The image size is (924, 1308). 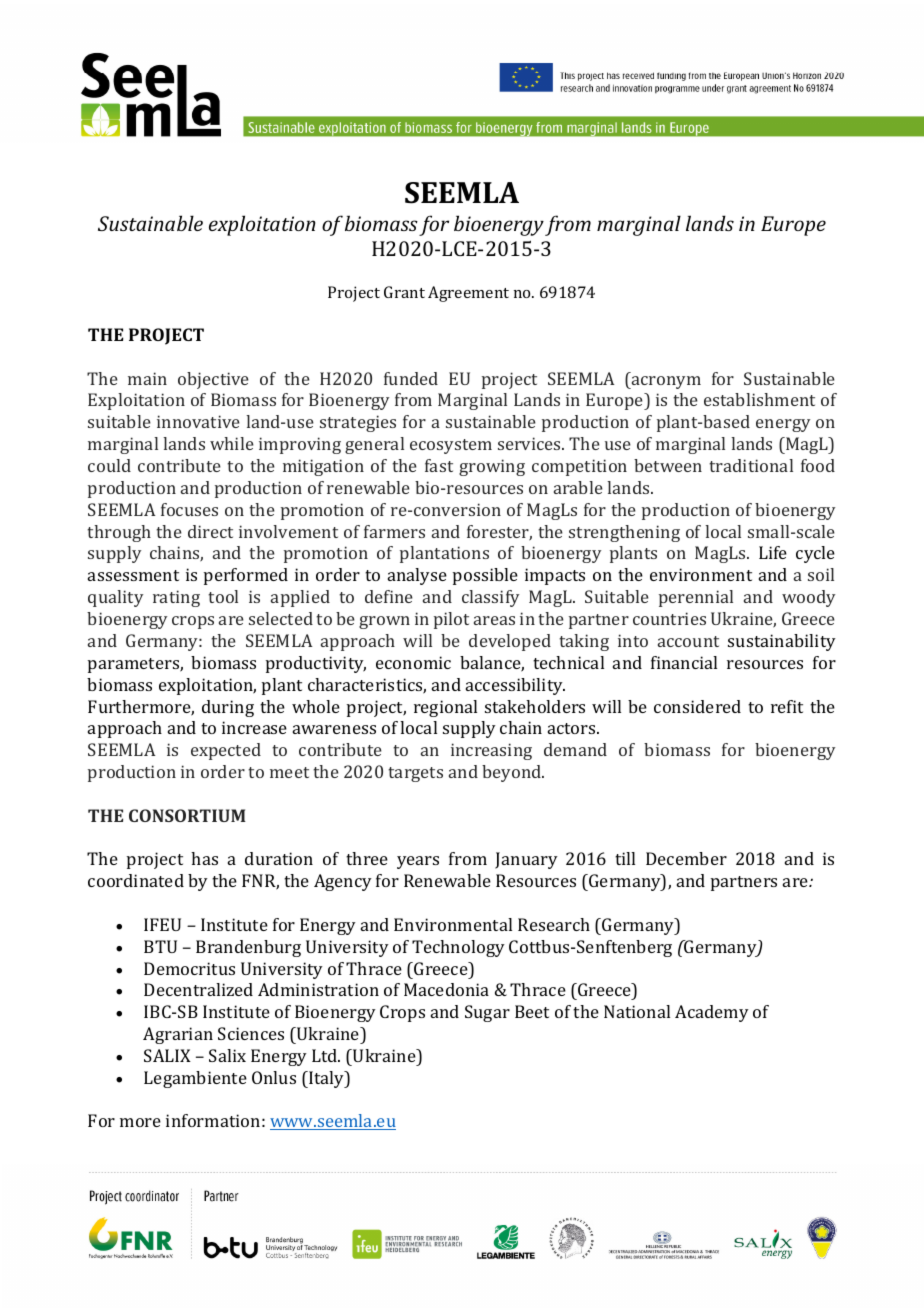 What do you see at coordinates (178, 1035) in the image?
I see `Agrarian` at bounding box center [178, 1035].
